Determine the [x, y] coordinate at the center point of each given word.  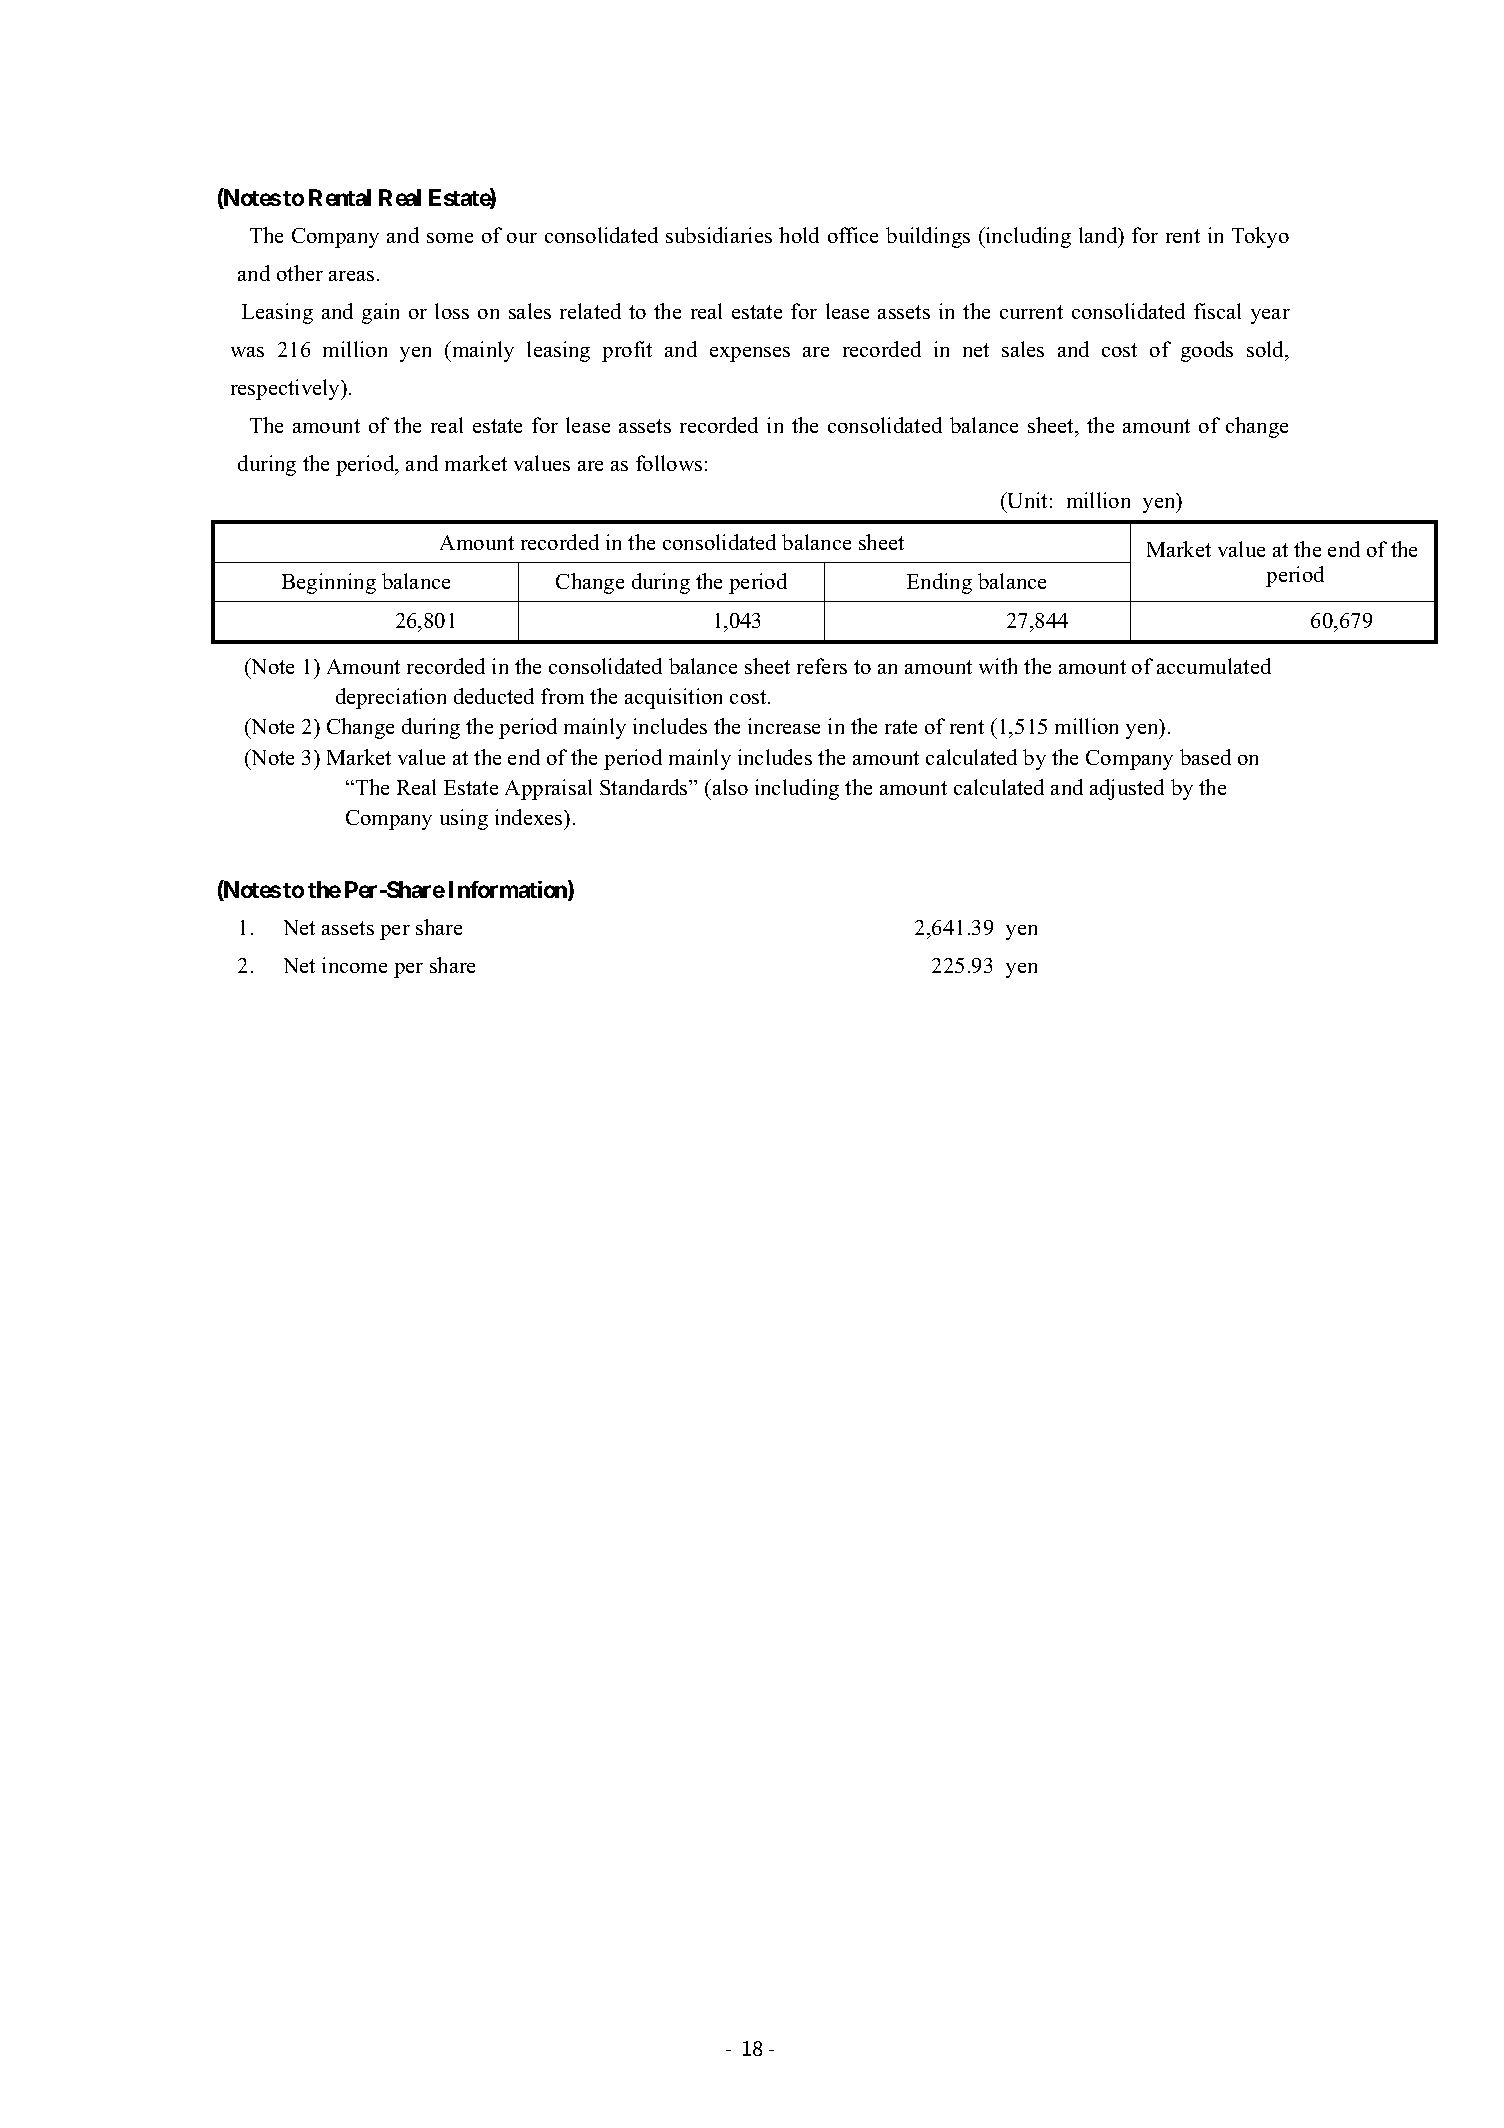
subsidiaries [719, 235]
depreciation [391, 698]
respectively [287, 389]
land [1099, 235]
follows [669, 463]
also [729, 787]
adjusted [1127, 789]
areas [351, 276]
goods [1207, 351]
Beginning [329, 583]
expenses [750, 354]
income [354, 965]
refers [822, 666]
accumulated [1214, 666]
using [464, 819]
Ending [939, 583]
